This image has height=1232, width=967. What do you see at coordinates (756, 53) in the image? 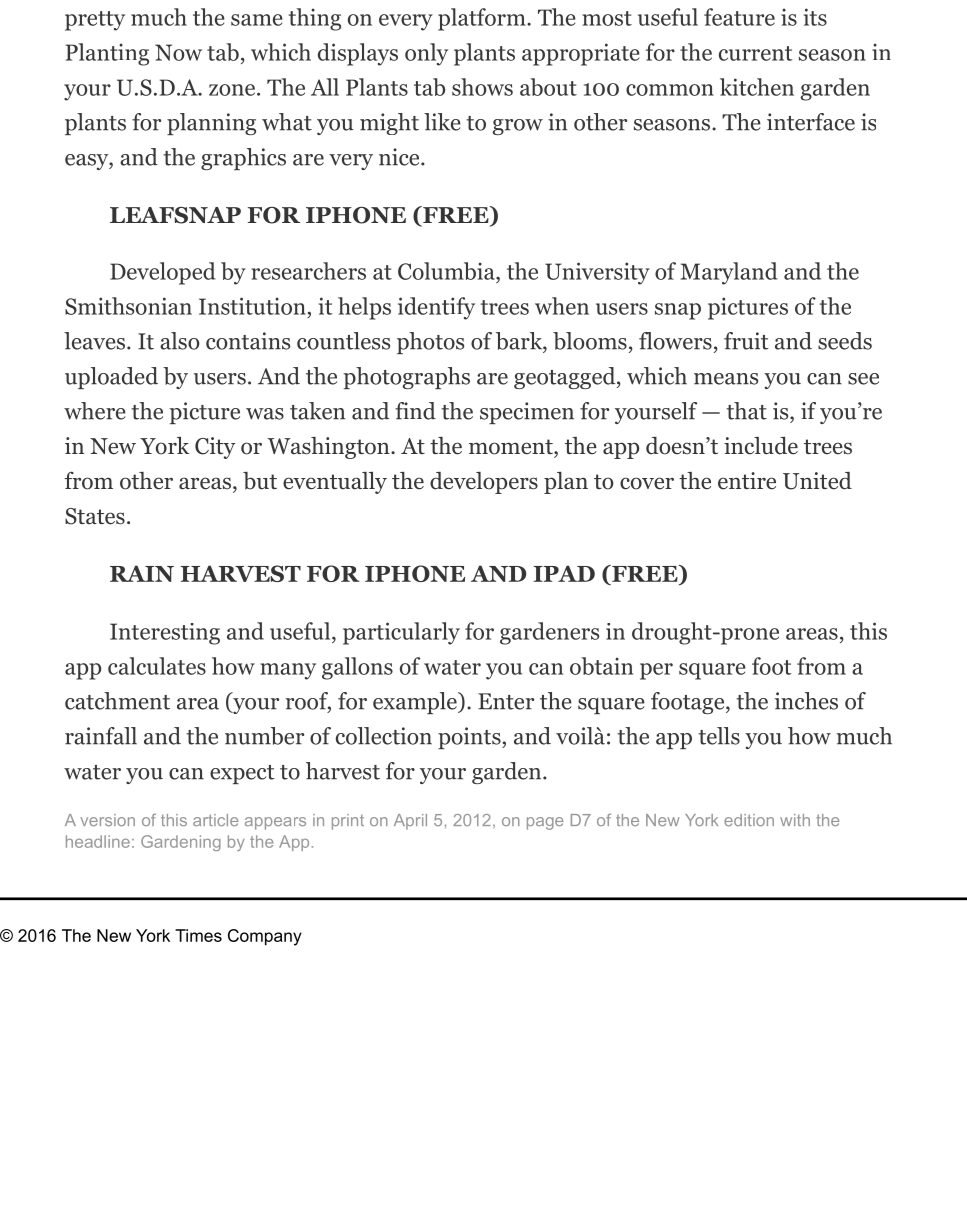
I see `current` at bounding box center [756, 53].
